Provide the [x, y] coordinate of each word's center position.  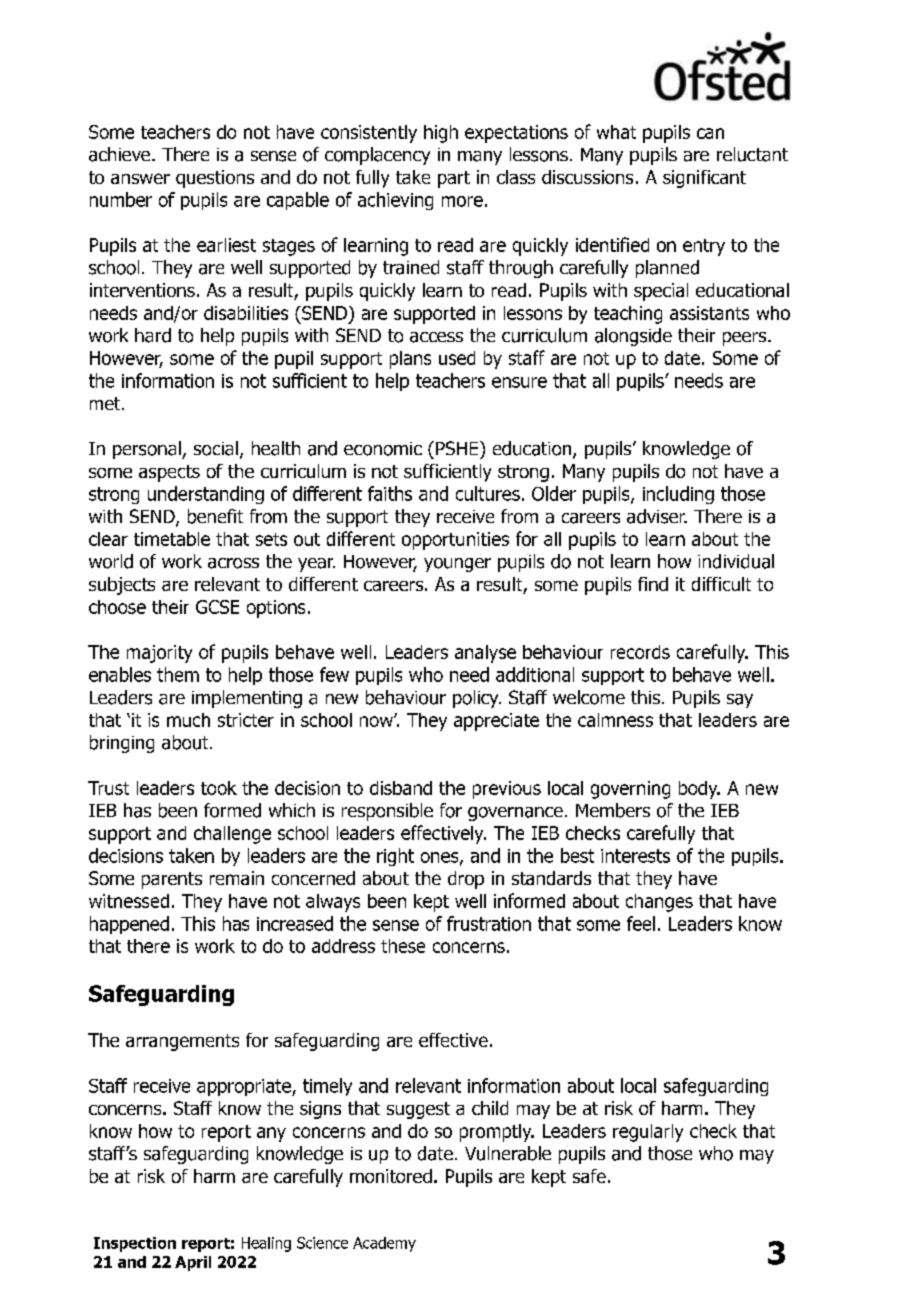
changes [659, 903]
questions [215, 179]
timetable [172, 539]
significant [704, 179]
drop [466, 880]
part [454, 179]
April [193, 1263]
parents [172, 880]
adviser [657, 516]
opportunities [455, 541]
